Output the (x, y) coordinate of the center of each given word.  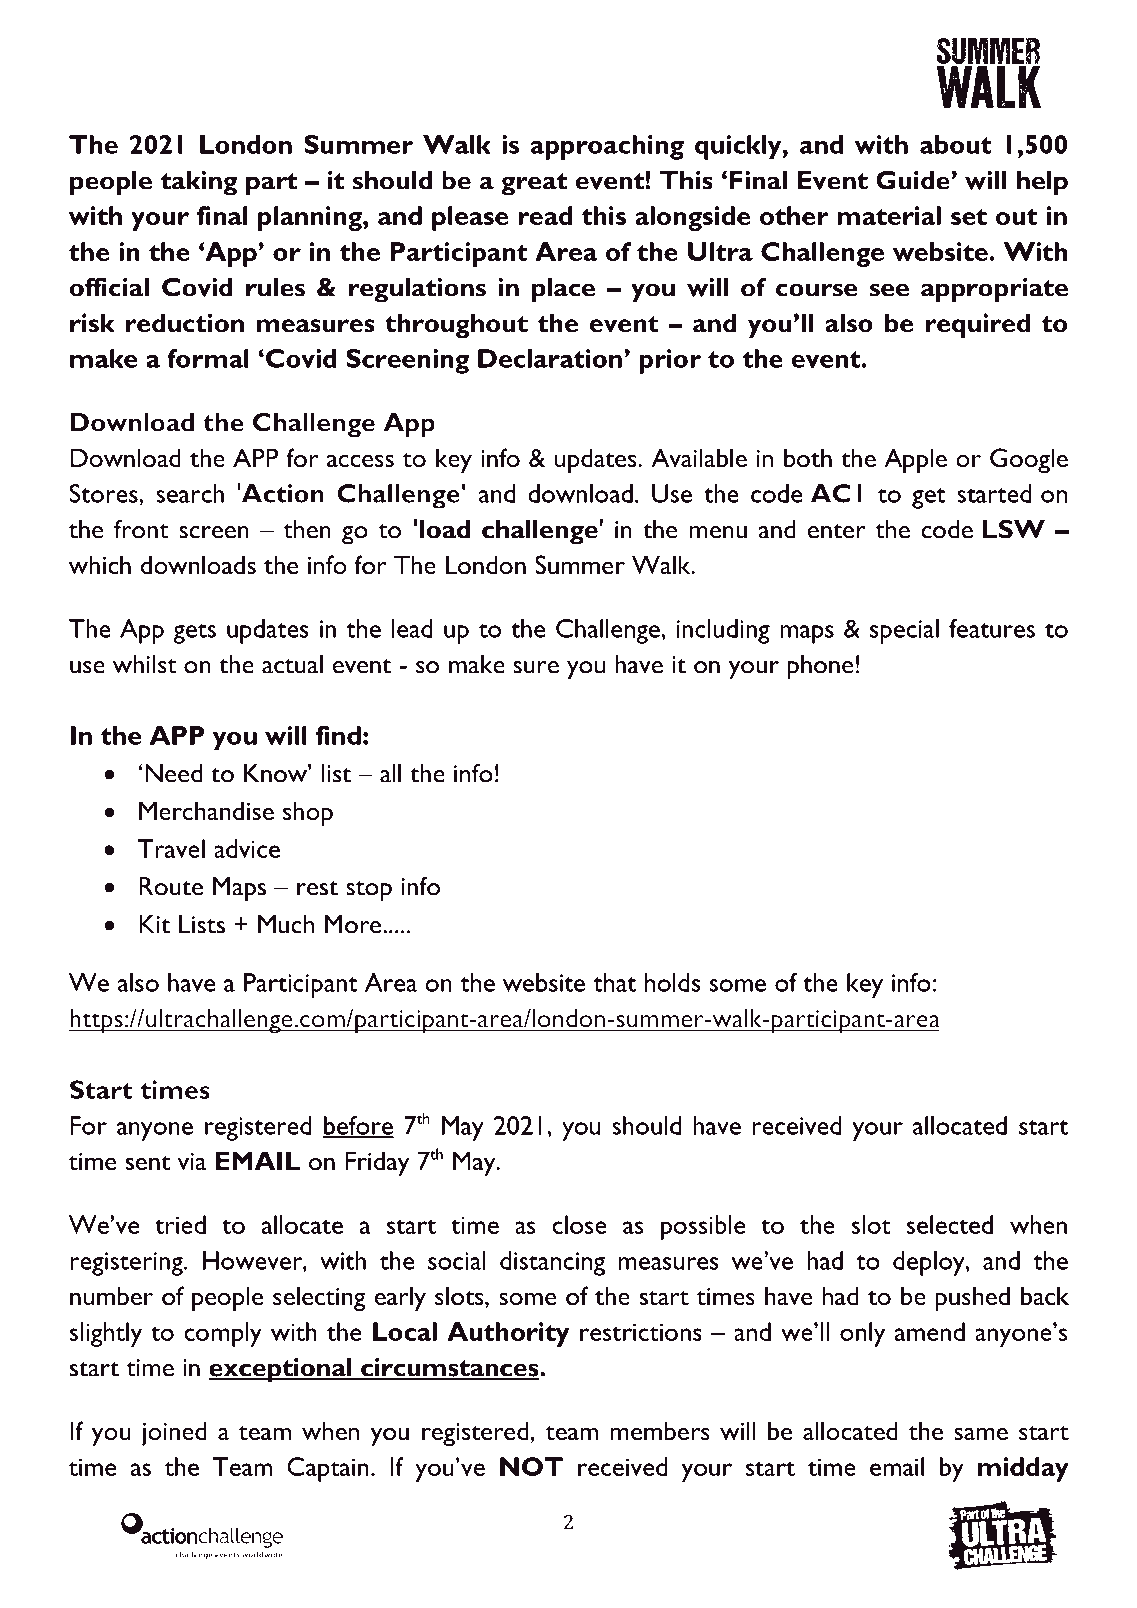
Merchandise (206, 810)
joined (174, 1433)
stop (369, 891)
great (534, 184)
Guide (914, 180)
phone (820, 667)
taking (199, 183)
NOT (531, 1466)
